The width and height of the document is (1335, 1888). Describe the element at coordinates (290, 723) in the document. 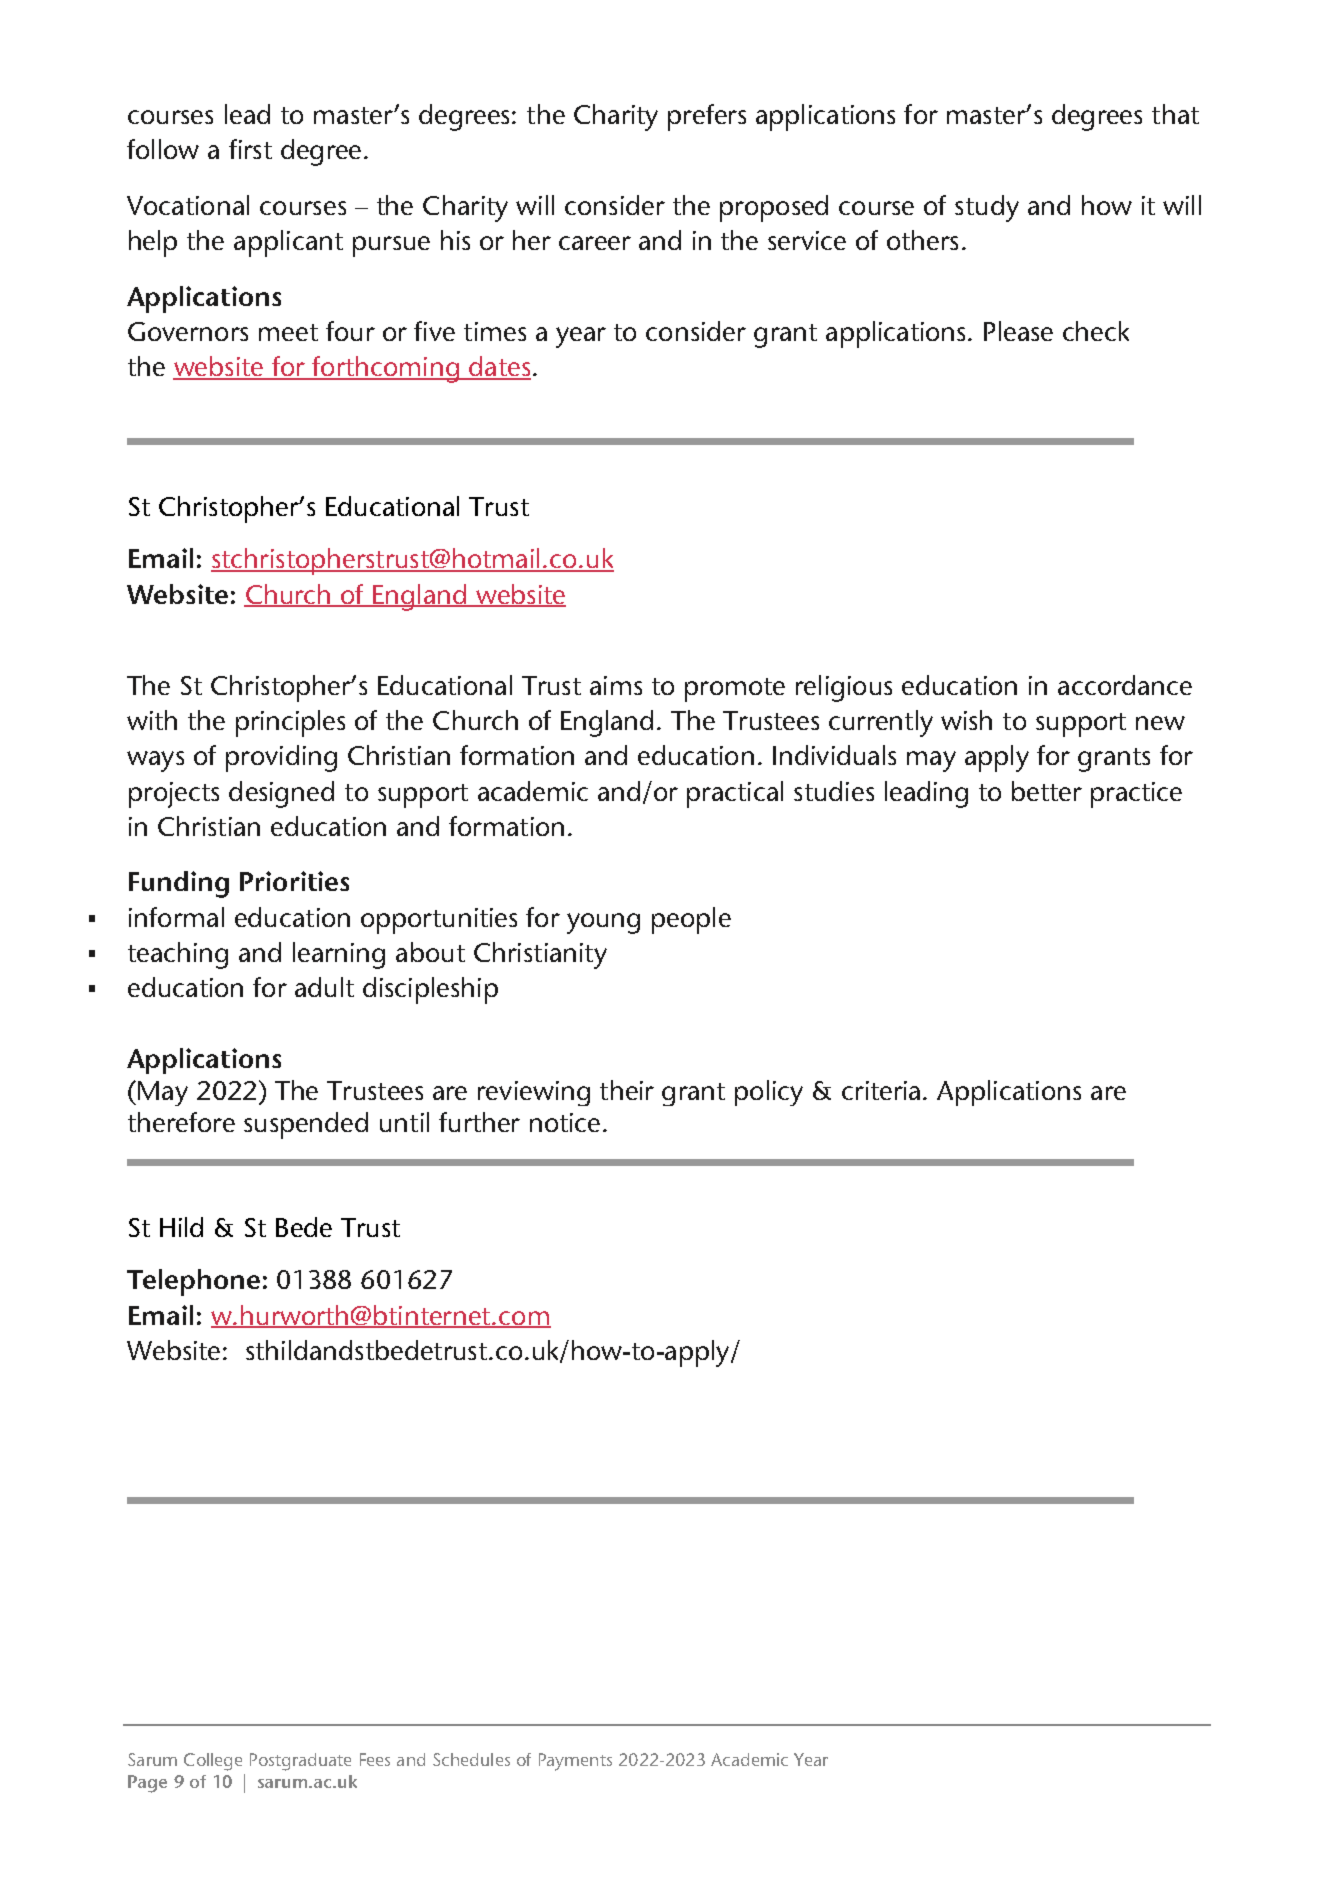

I see `principles` at that location.
